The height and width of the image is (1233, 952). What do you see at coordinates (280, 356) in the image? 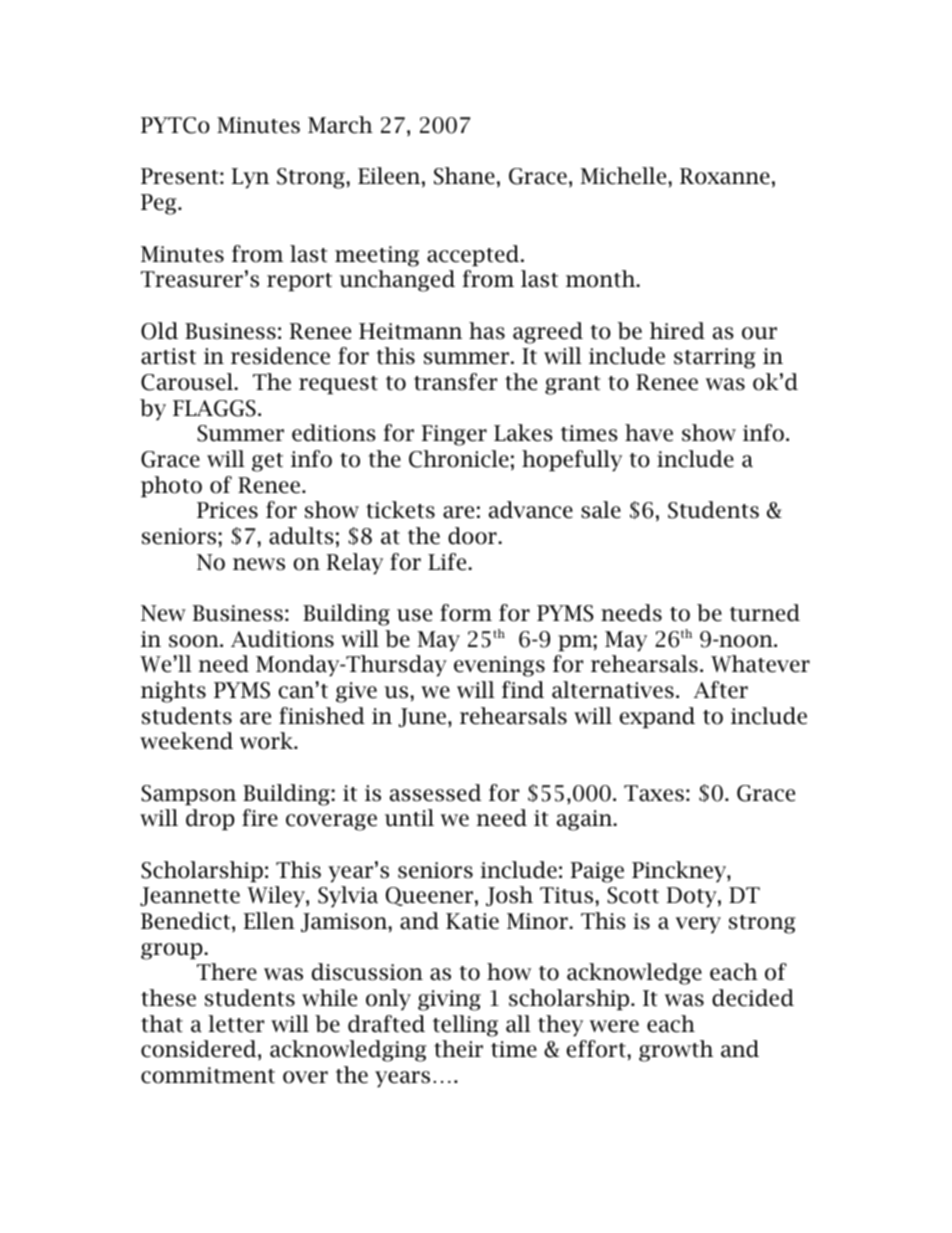
I see `residence` at bounding box center [280, 356].
